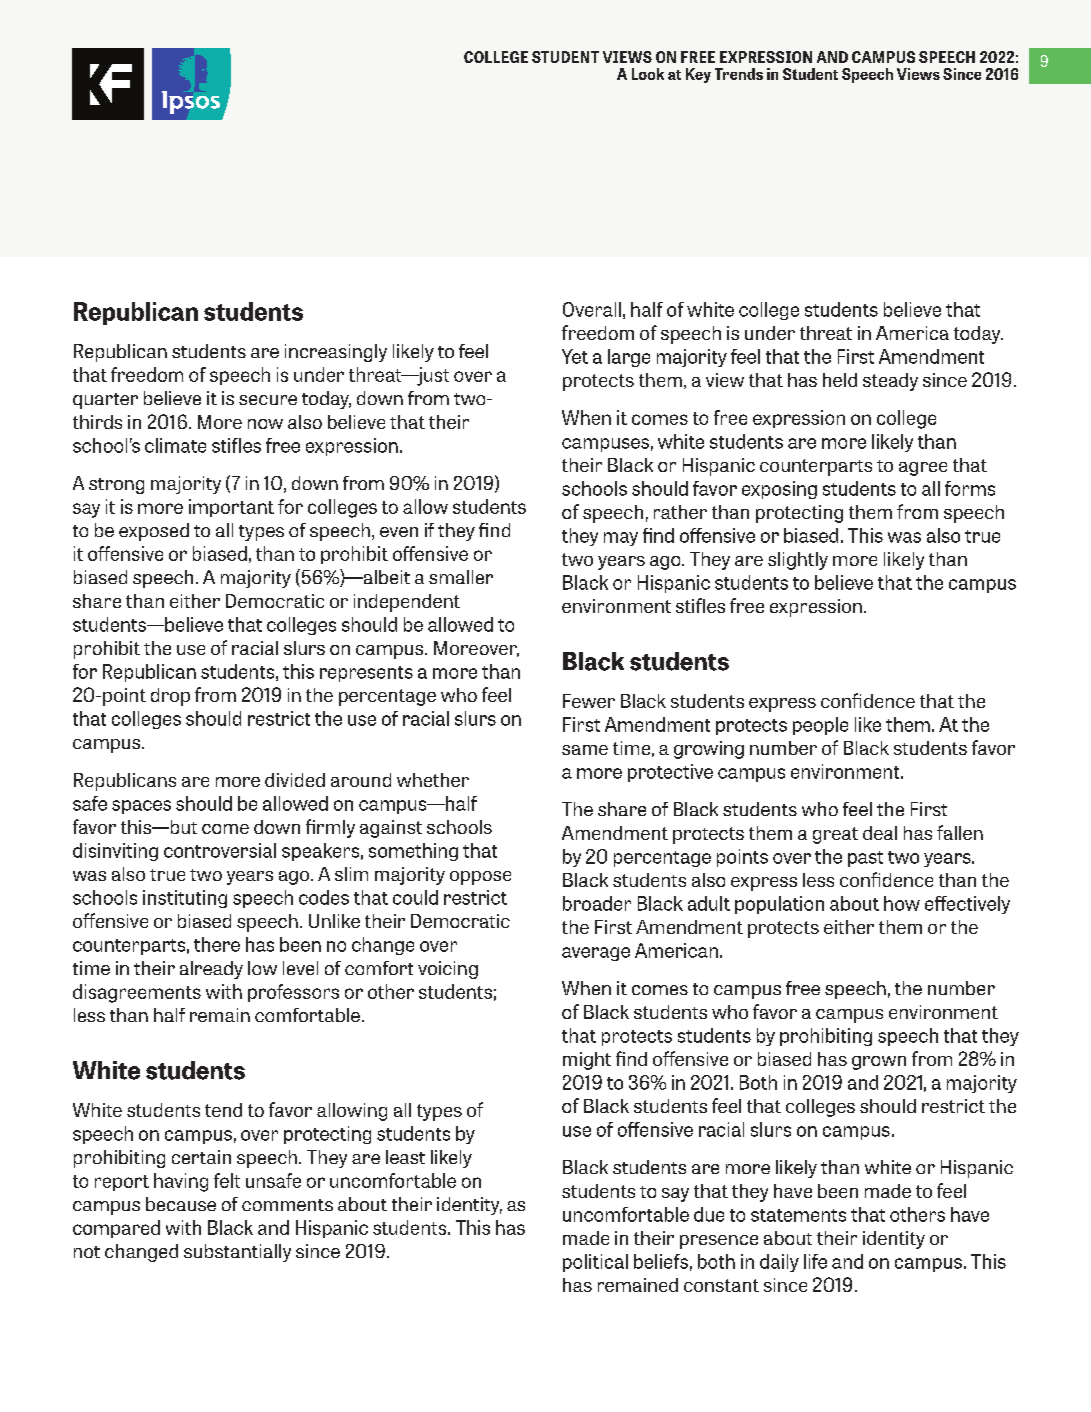 Image resolution: width=1091 pixels, height=1412 pixels. I want to click on life, so click(815, 1261).
